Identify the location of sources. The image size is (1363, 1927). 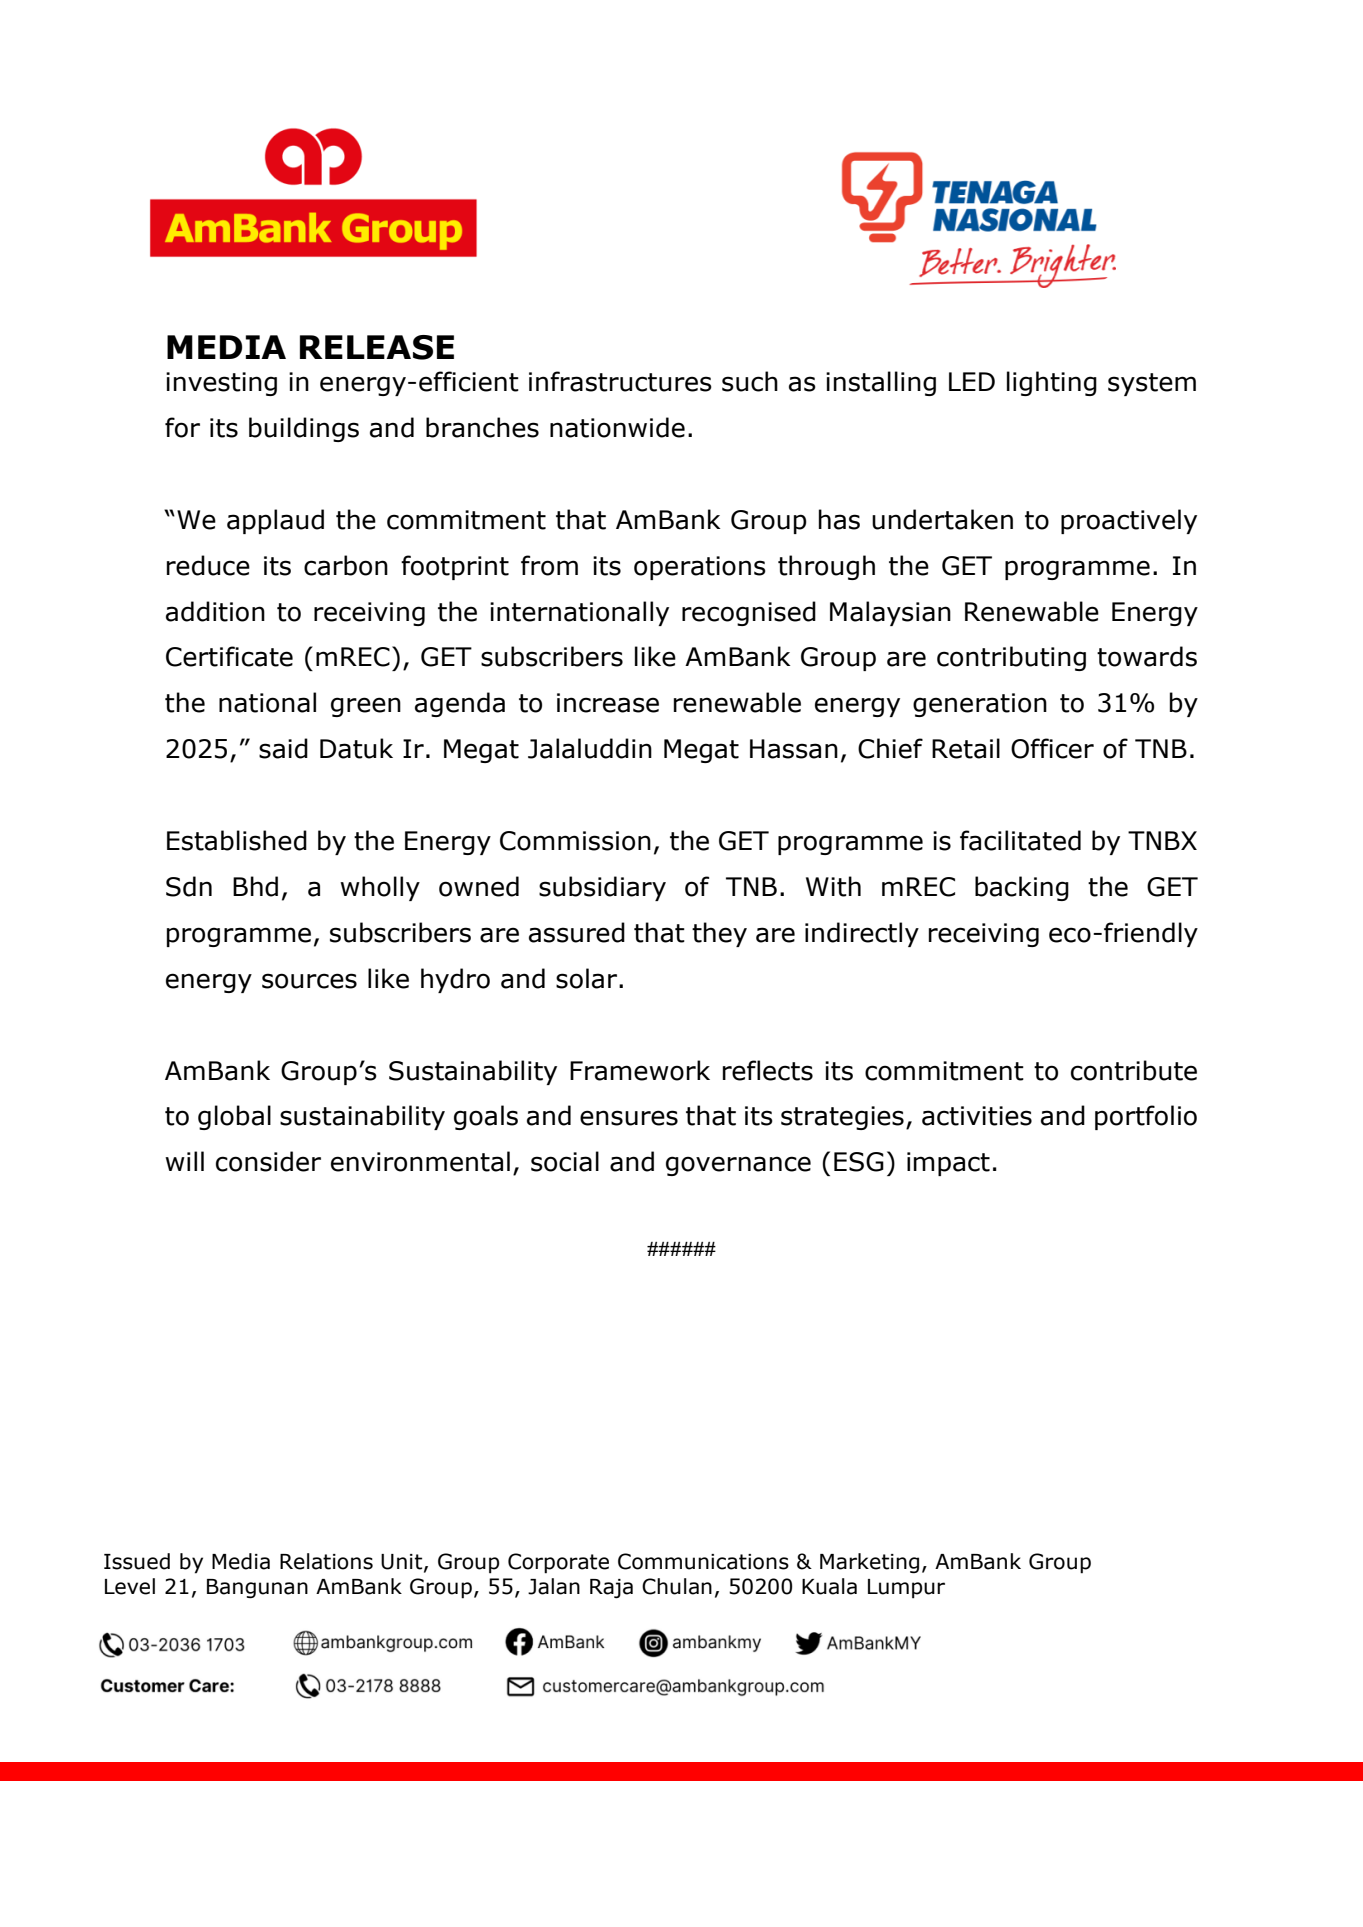
(309, 981).
